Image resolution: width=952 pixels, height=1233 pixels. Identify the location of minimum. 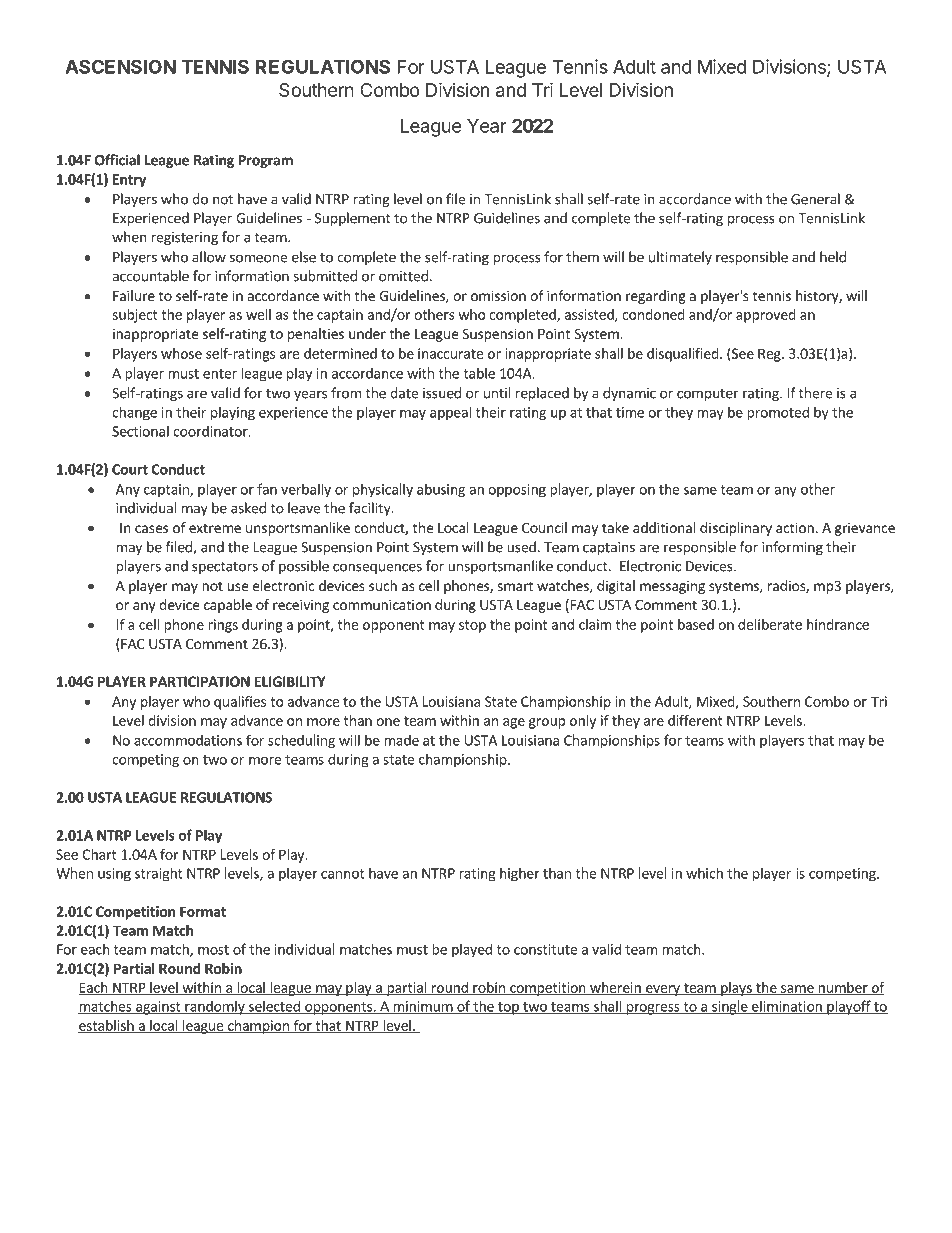
(422, 1007).
